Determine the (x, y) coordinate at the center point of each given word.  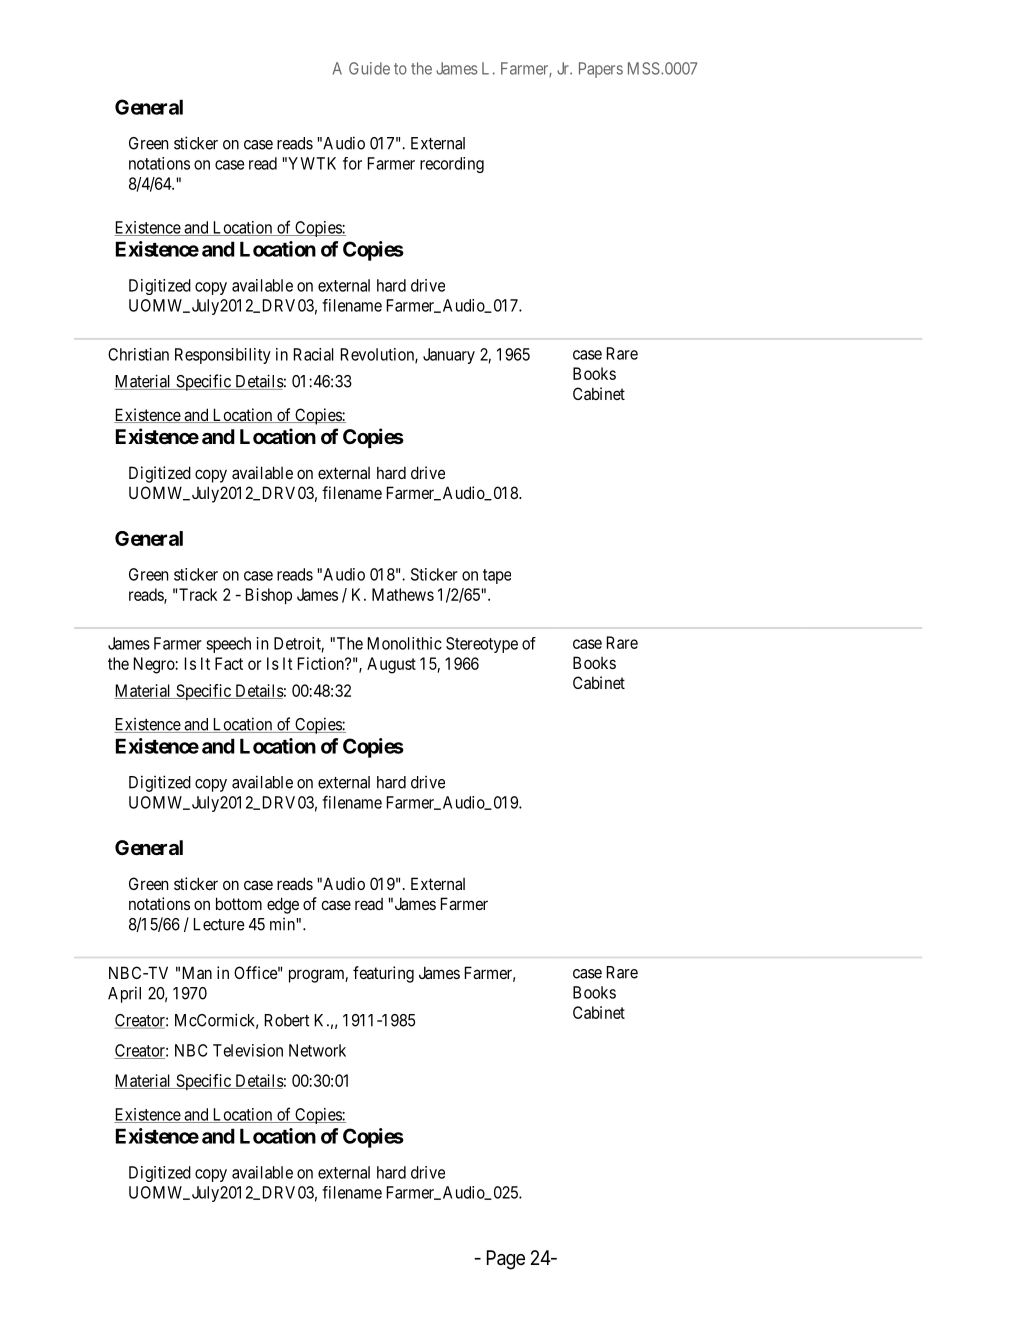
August (391, 665)
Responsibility (223, 356)
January (449, 356)
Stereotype (482, 645)
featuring (383, 974)
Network (317, 1050)
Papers (601, 70)
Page (506, 1260)
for (352, 163)
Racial (314, 354)
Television (248, 1050)
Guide (369, 68)
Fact (229, 663)
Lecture (219, 924)
